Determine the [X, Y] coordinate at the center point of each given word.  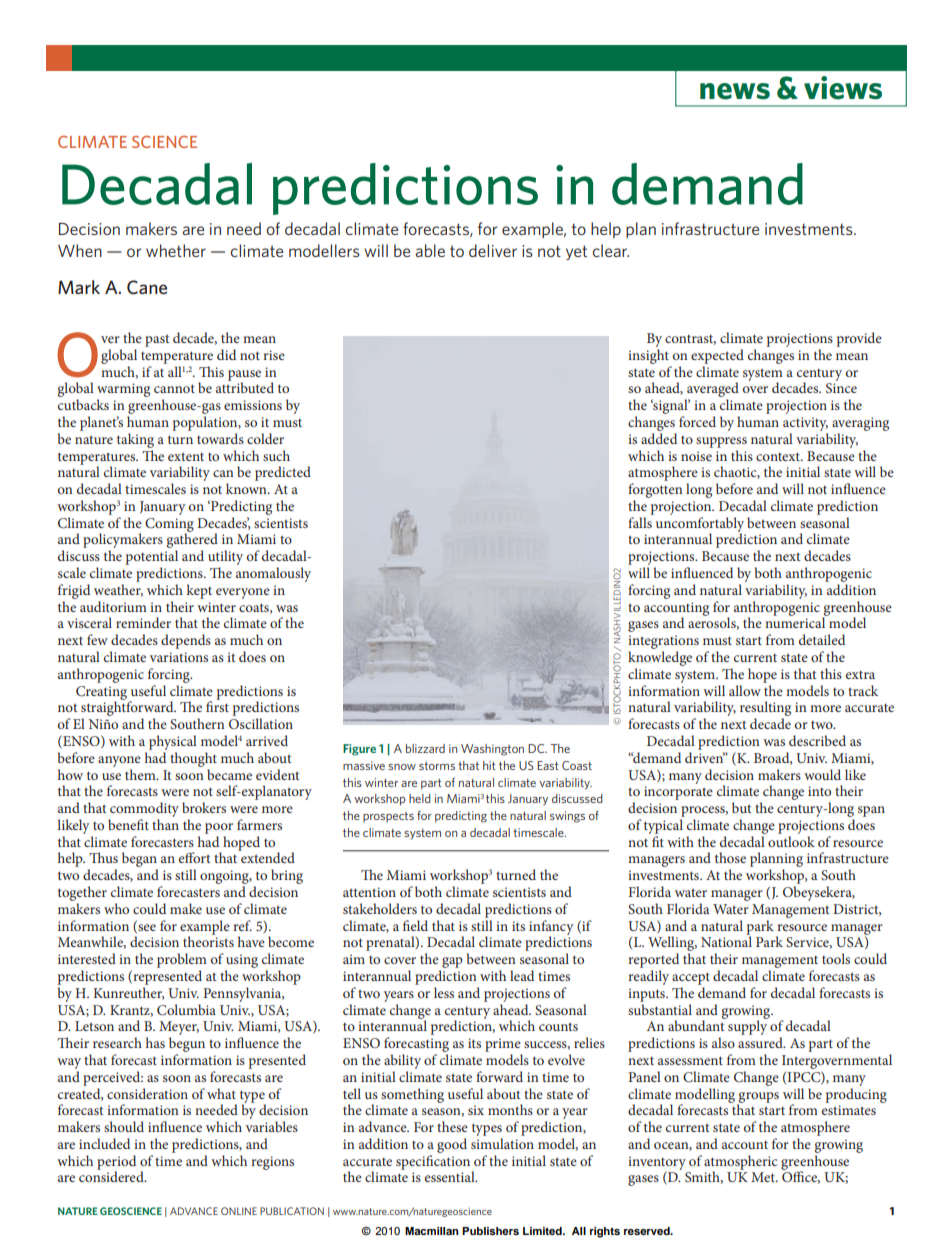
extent [186, 456]
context [779, 456]
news [735, 91]
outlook [791, 841]
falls [640, 522]
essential [451, 1176]
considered [112, 1175]
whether [176, 250]
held [420, 798]
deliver [493, 250]
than [165, 824]
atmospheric [740, 1163]
